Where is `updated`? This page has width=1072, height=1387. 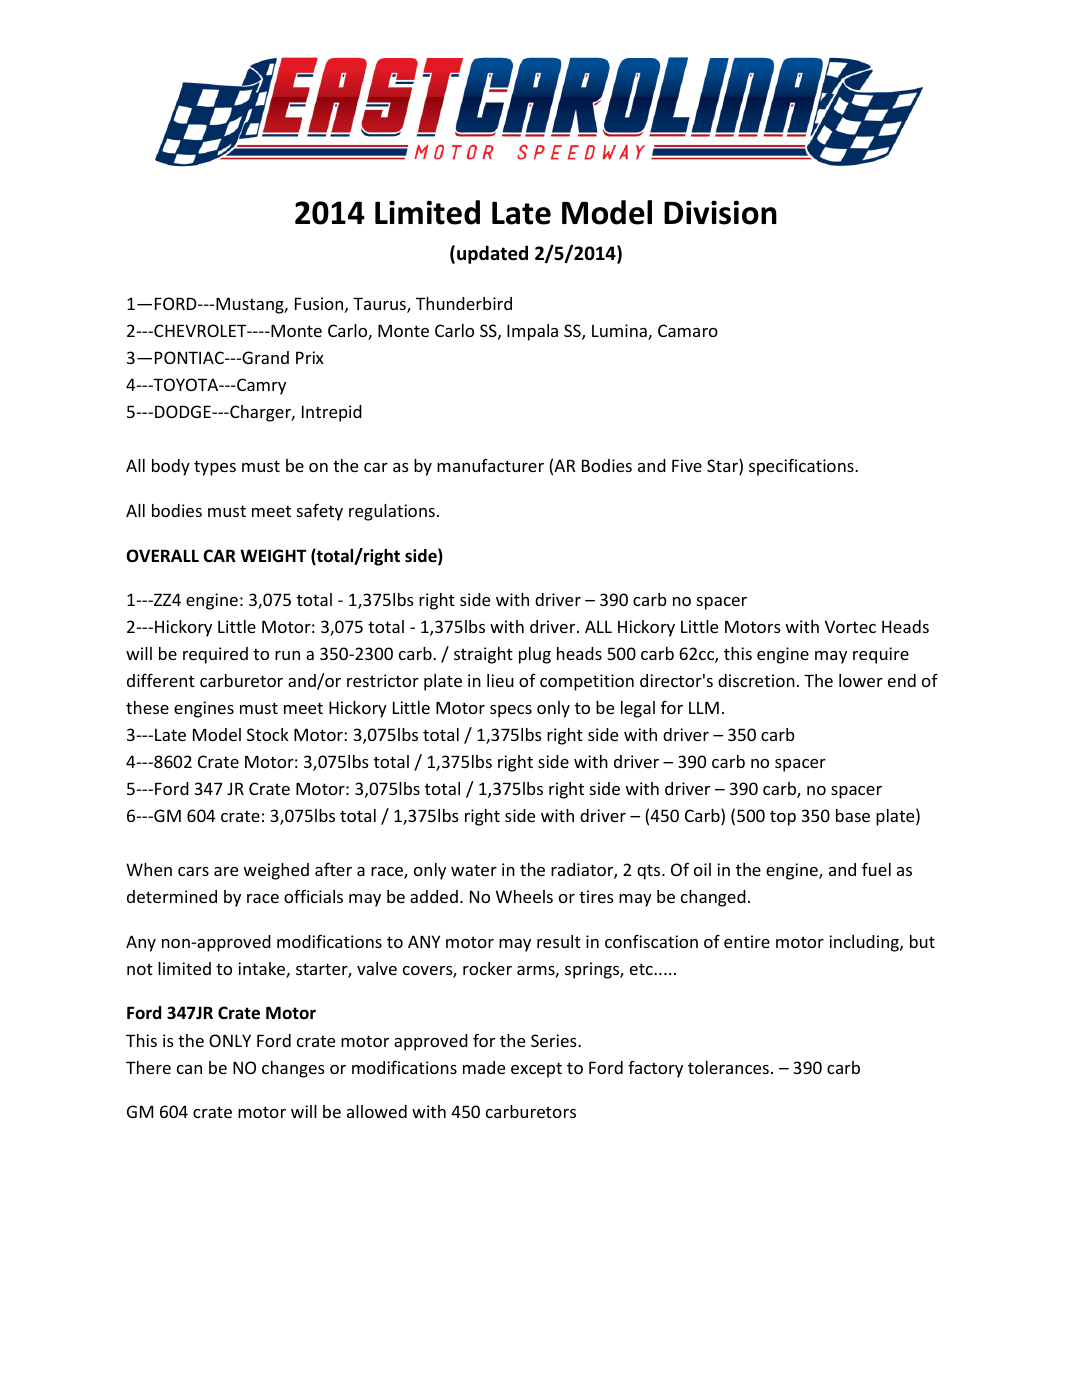
updated is located at coordinates (492, 254).
